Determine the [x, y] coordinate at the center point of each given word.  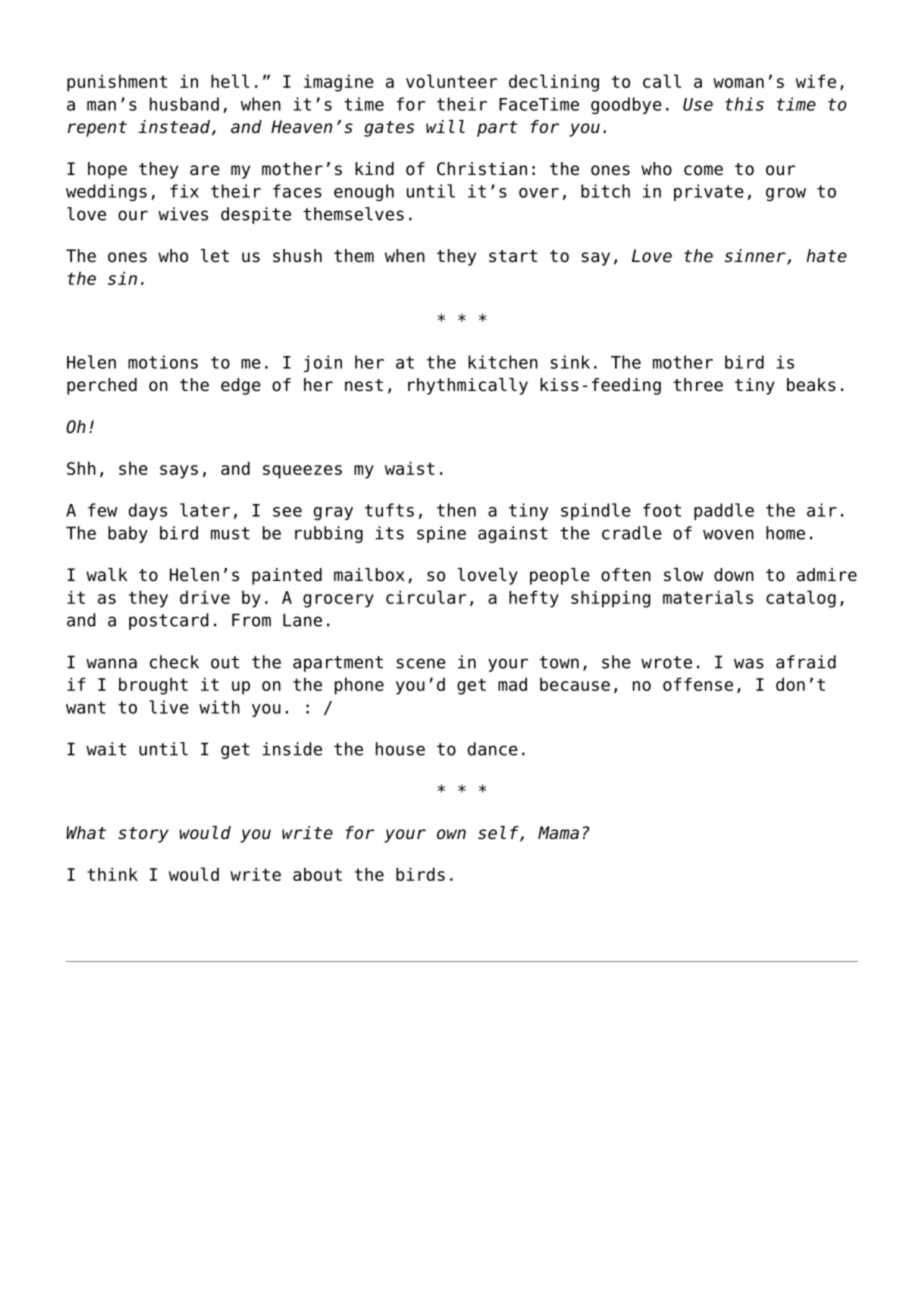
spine [441, 534]
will [445, 126]
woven [728, 534]
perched [102, 386]
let [215, 256]
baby [128, 534]
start [513, 256]
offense [698, 684]
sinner [756, 257]
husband [184, 104]
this [744, 104]
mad [512, 684]
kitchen [503, 362]
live [169, 707]
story [143, 835]
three [698, 385]
